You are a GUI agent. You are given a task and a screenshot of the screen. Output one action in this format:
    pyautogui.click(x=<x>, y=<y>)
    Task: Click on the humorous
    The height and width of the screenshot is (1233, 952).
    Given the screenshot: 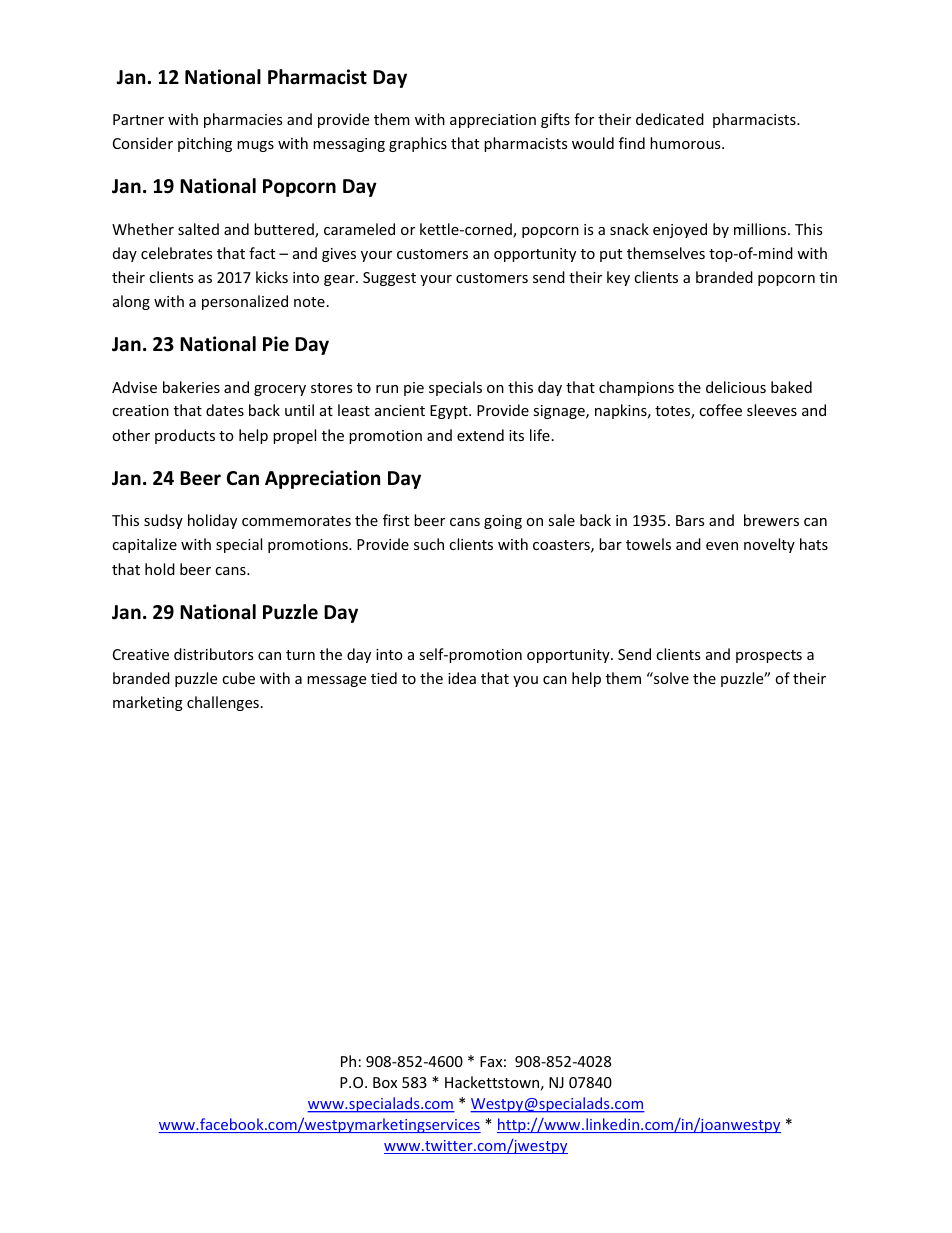 What is the action you would take?
    pyautogui.click(x=686, y=143)
